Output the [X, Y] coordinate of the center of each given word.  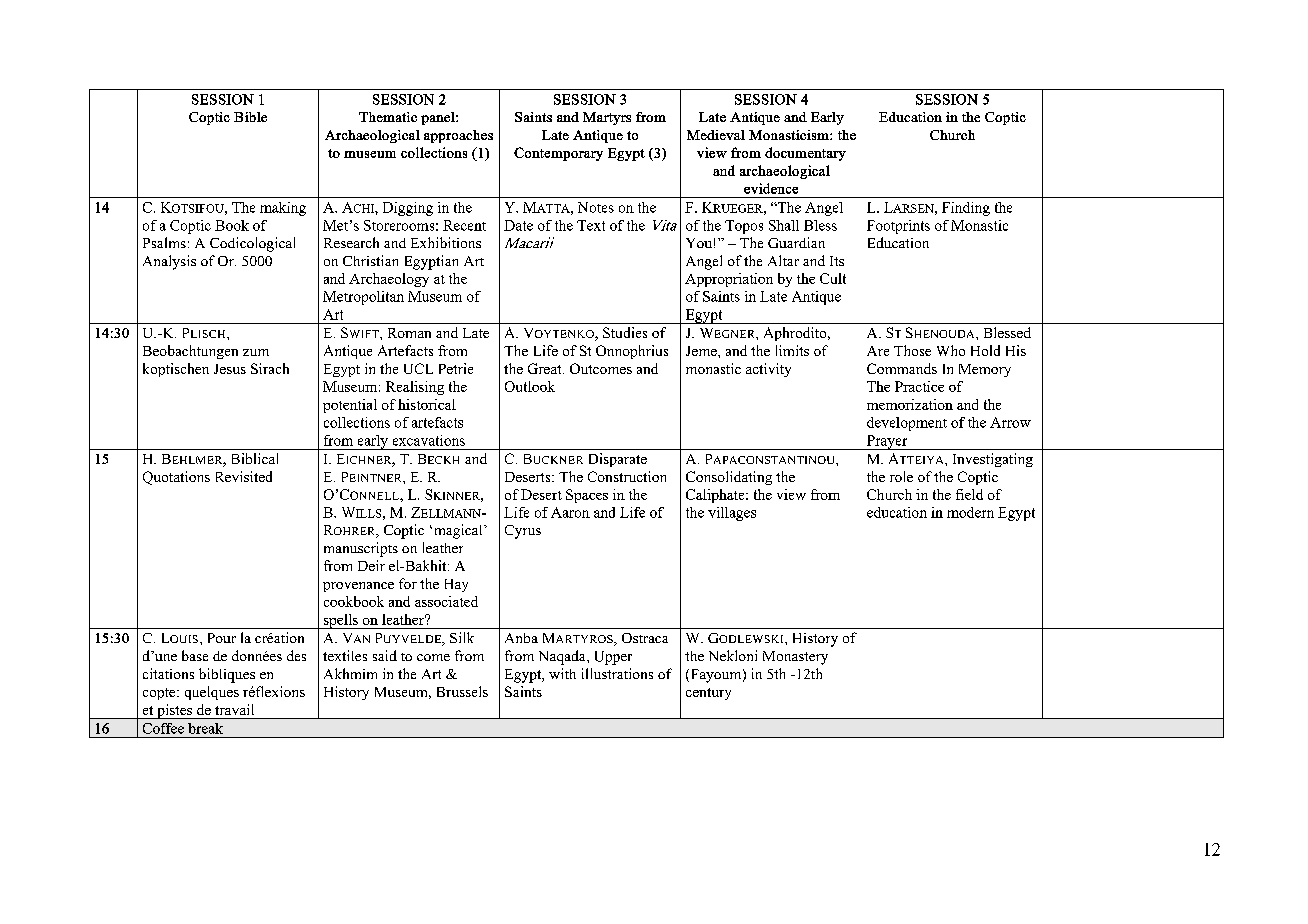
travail [234, 709]
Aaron [570, 512]
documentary [805, 154]
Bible [250, 117]
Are [878, 351]
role [901, 476]
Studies [625, 332]
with [562, 673]
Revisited [244, 476]
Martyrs [607, 118]
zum [256, 352]
